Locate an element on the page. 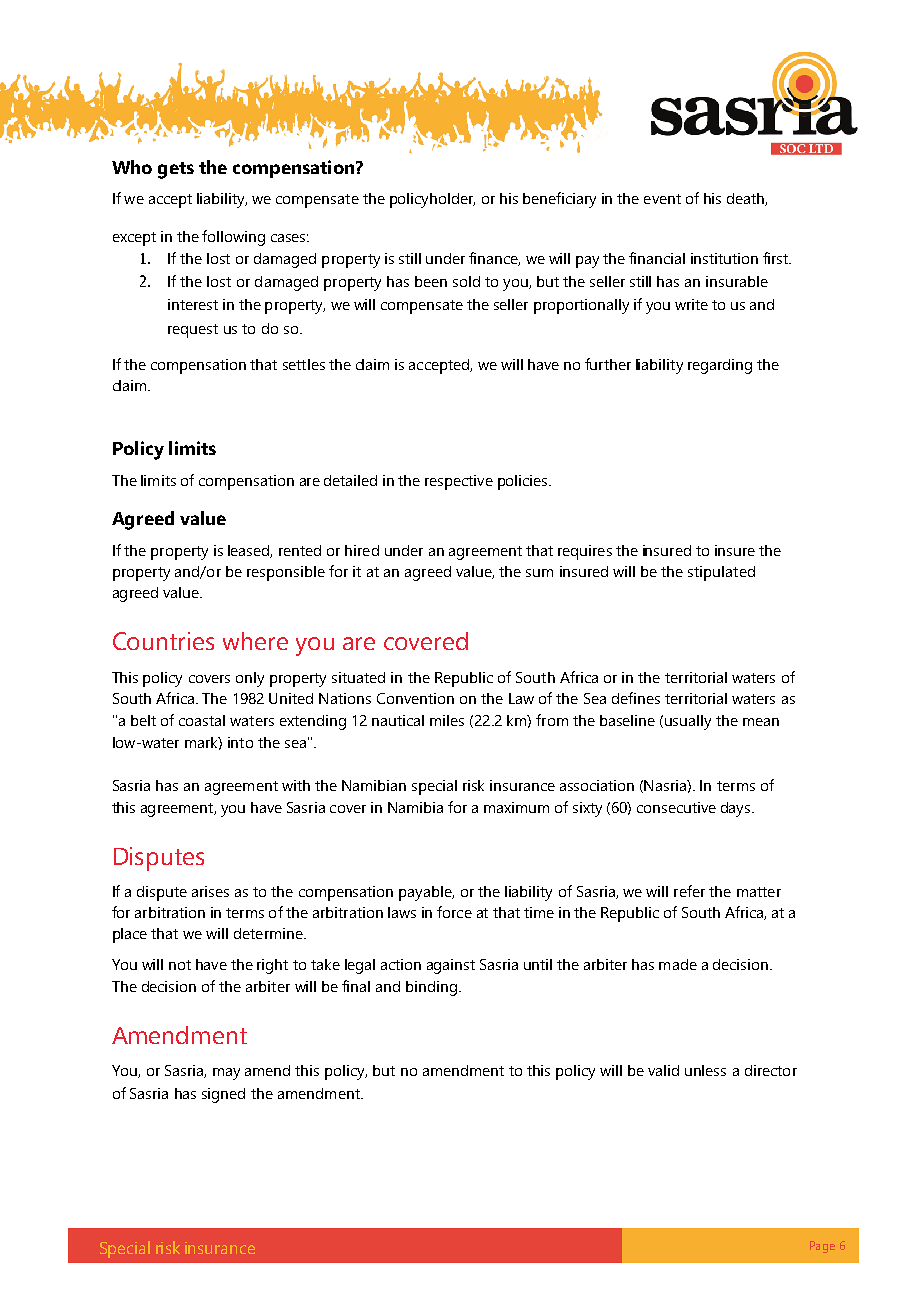 This page has width=924, height=1307. event is located at coordinates (662, 199).
